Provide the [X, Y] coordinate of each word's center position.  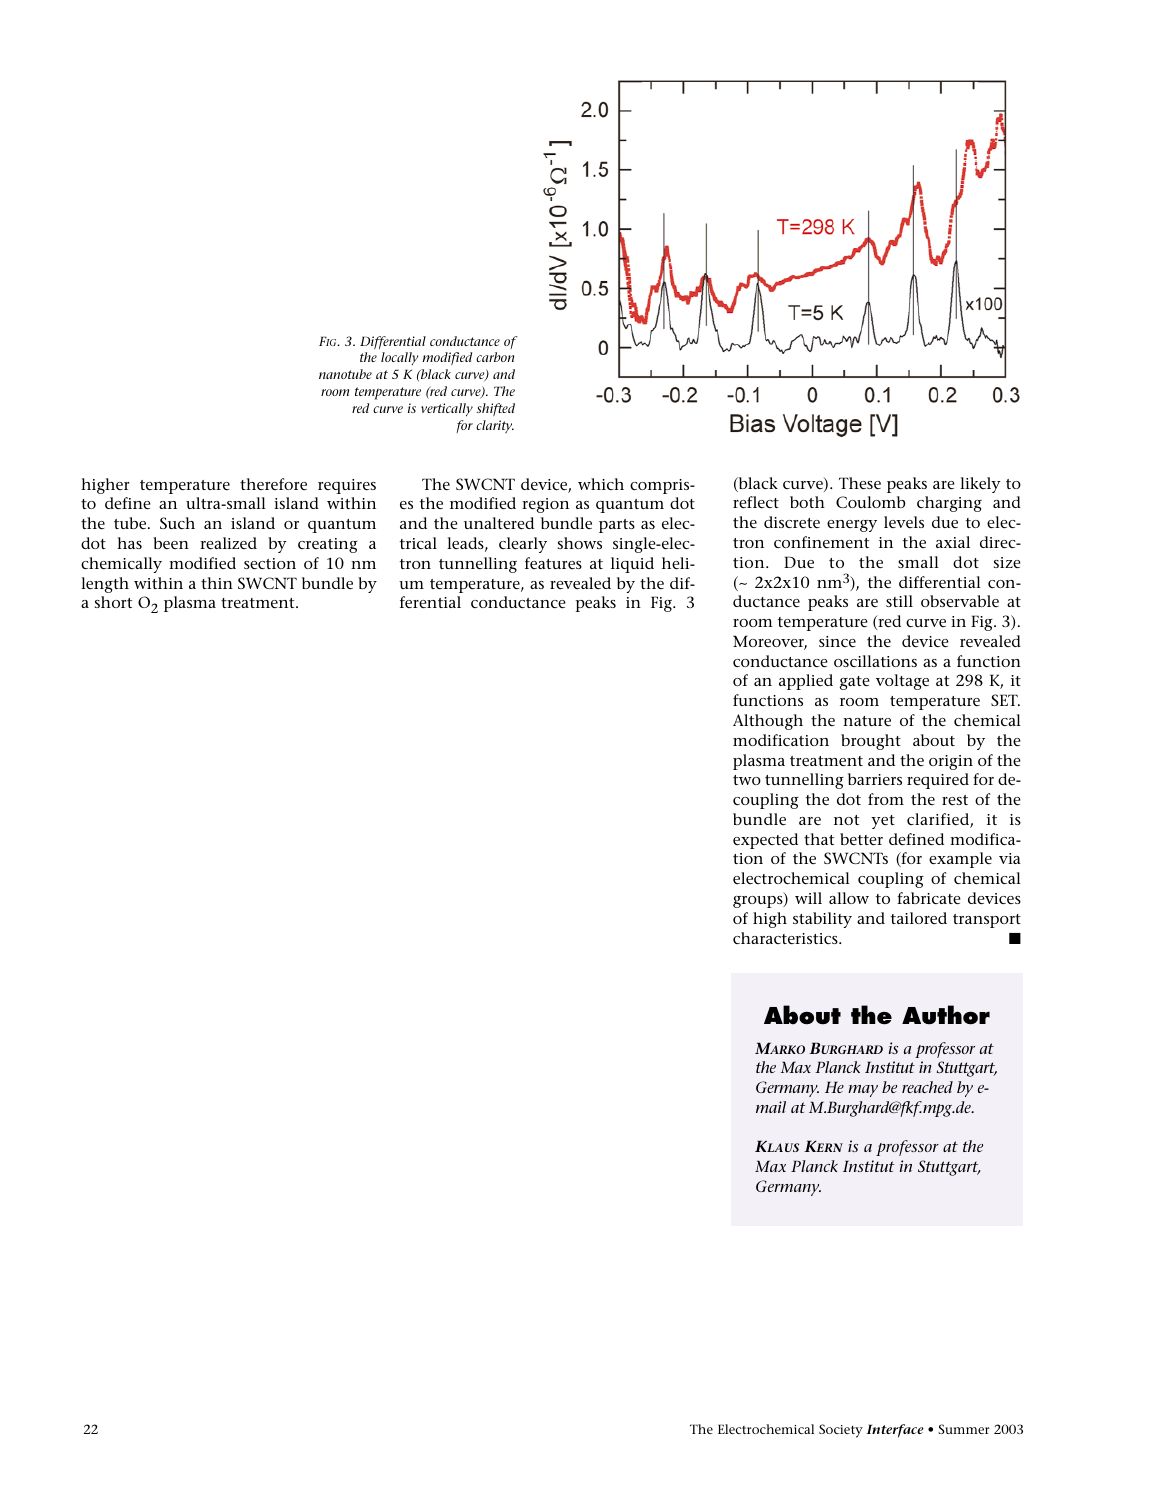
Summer [964, 1429]
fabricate [929, 898]
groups [759, 902]
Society [841, 1431]
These [860, 483]
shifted [495, 409]
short [113, 602]
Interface [895, 1431]
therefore [273, 484]
